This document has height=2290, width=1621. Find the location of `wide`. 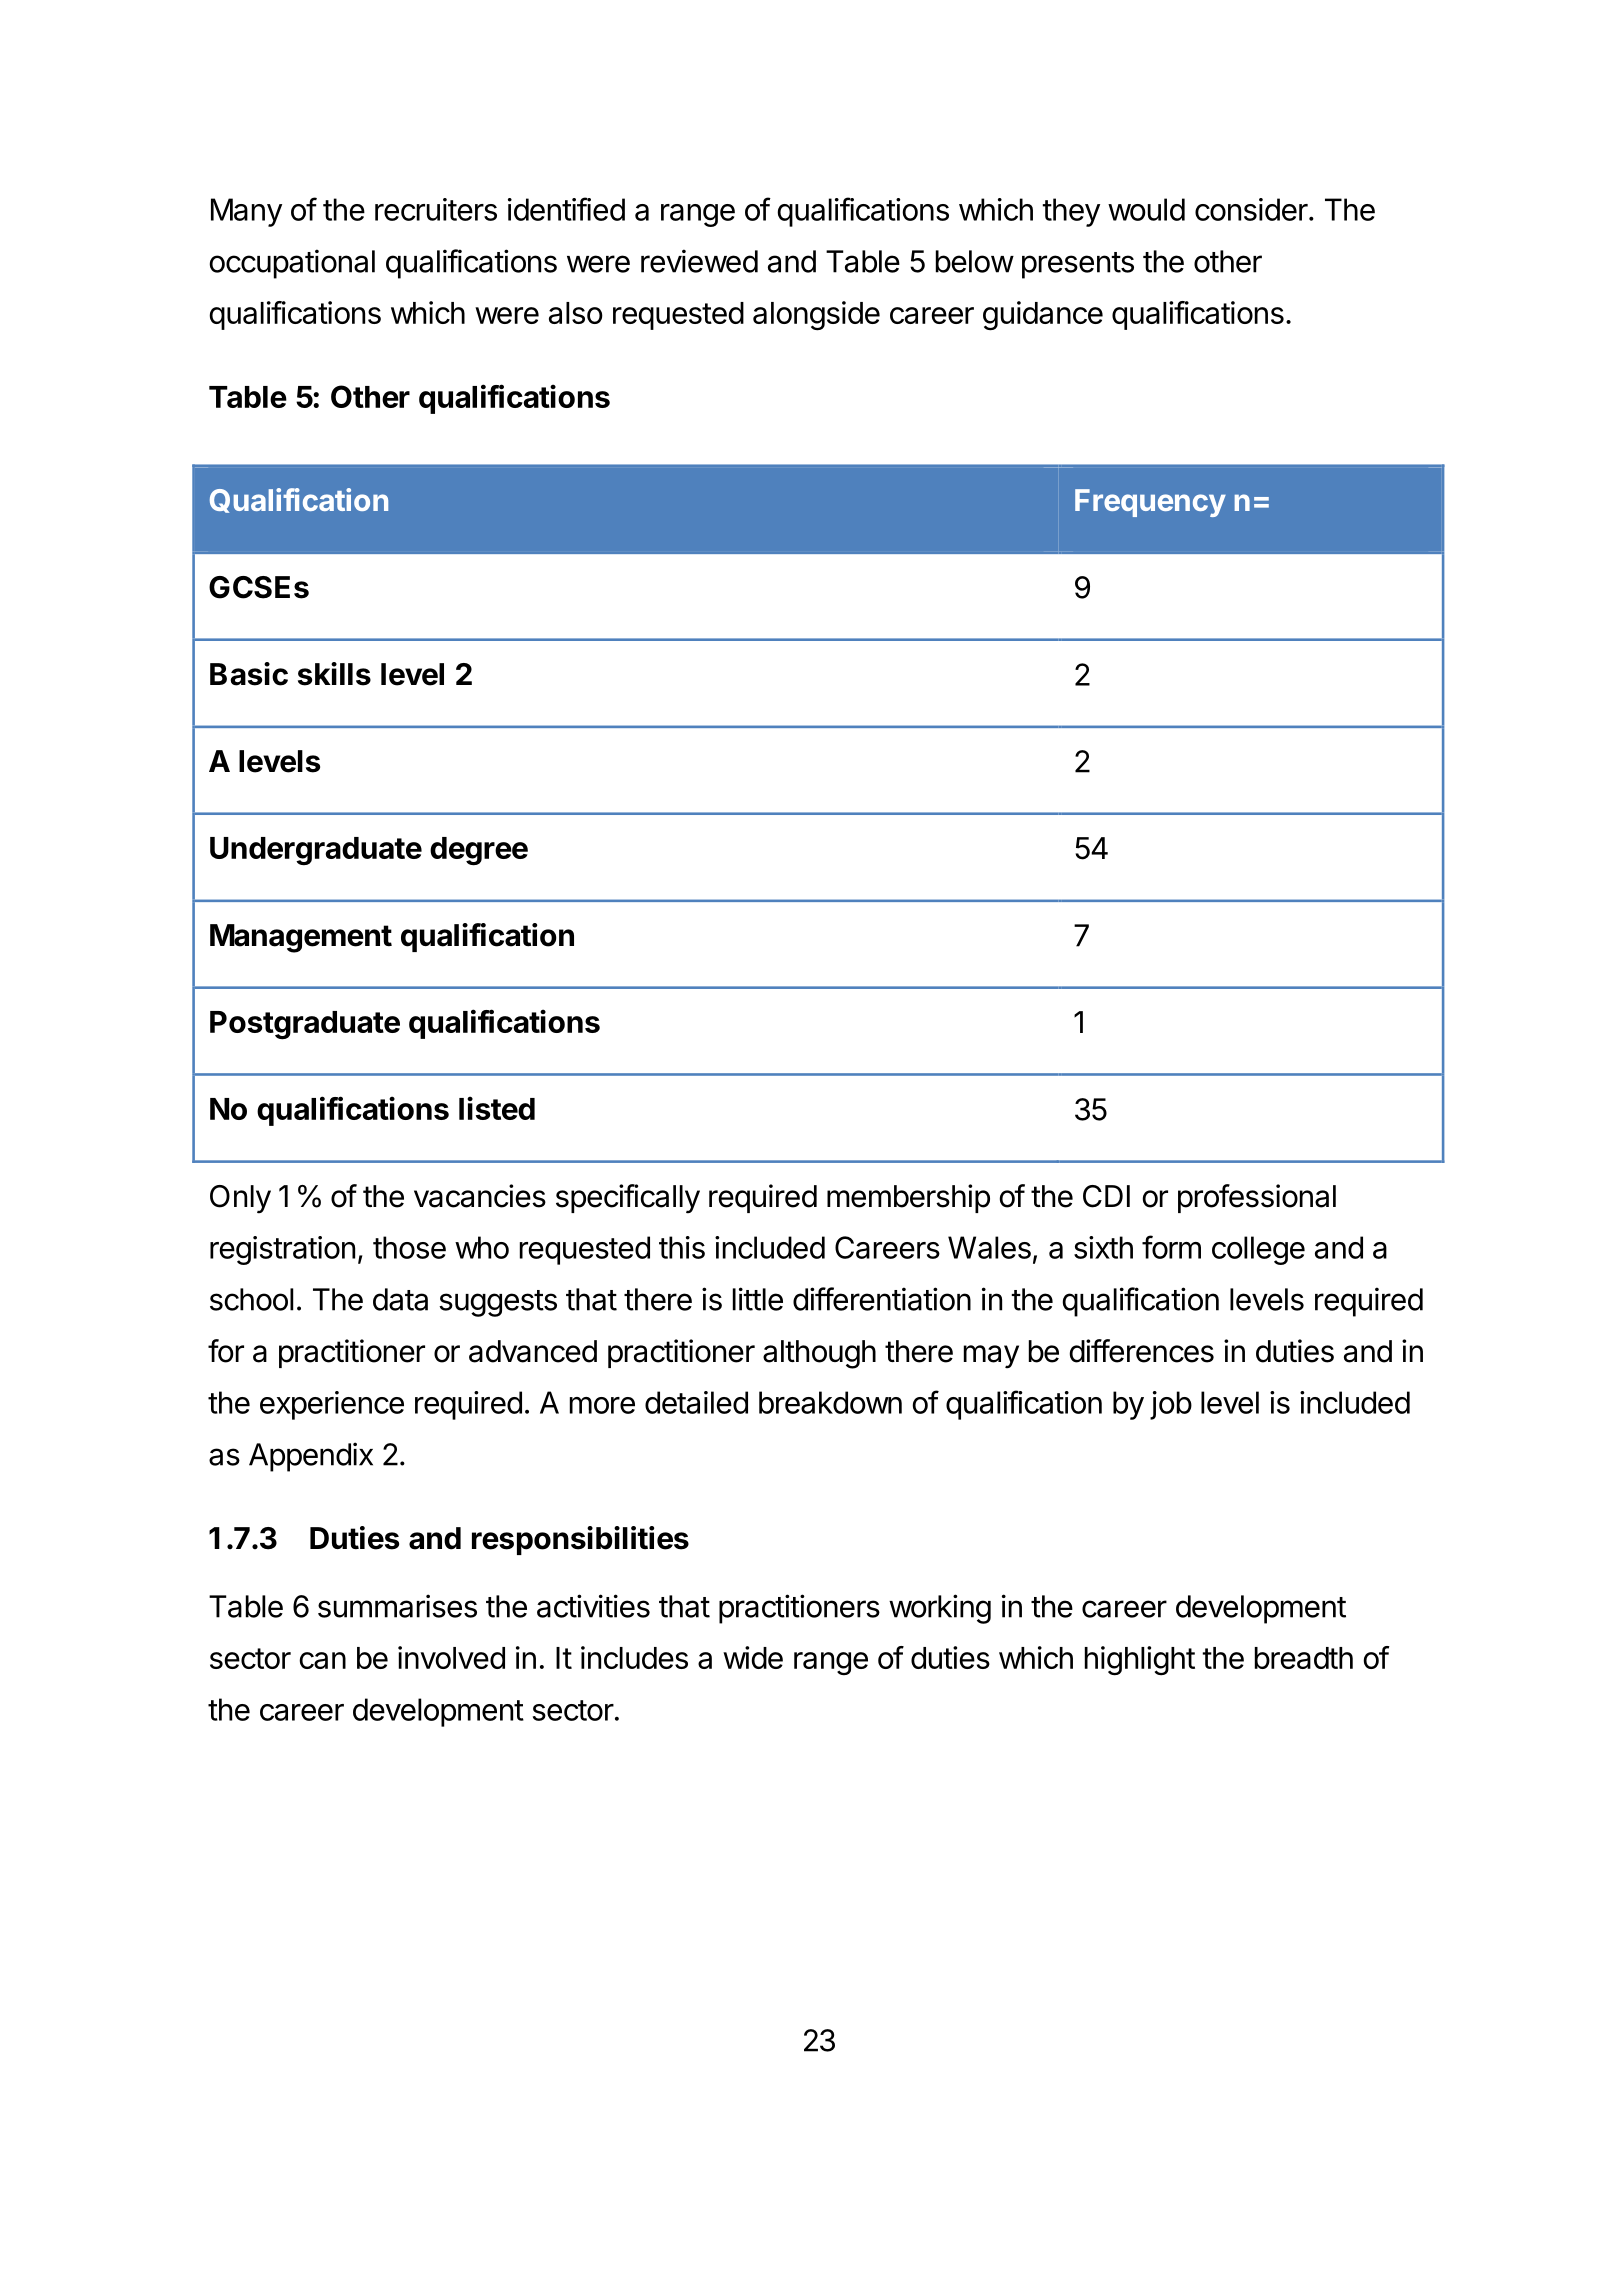

wide is located at coordinates (753, 1657).
